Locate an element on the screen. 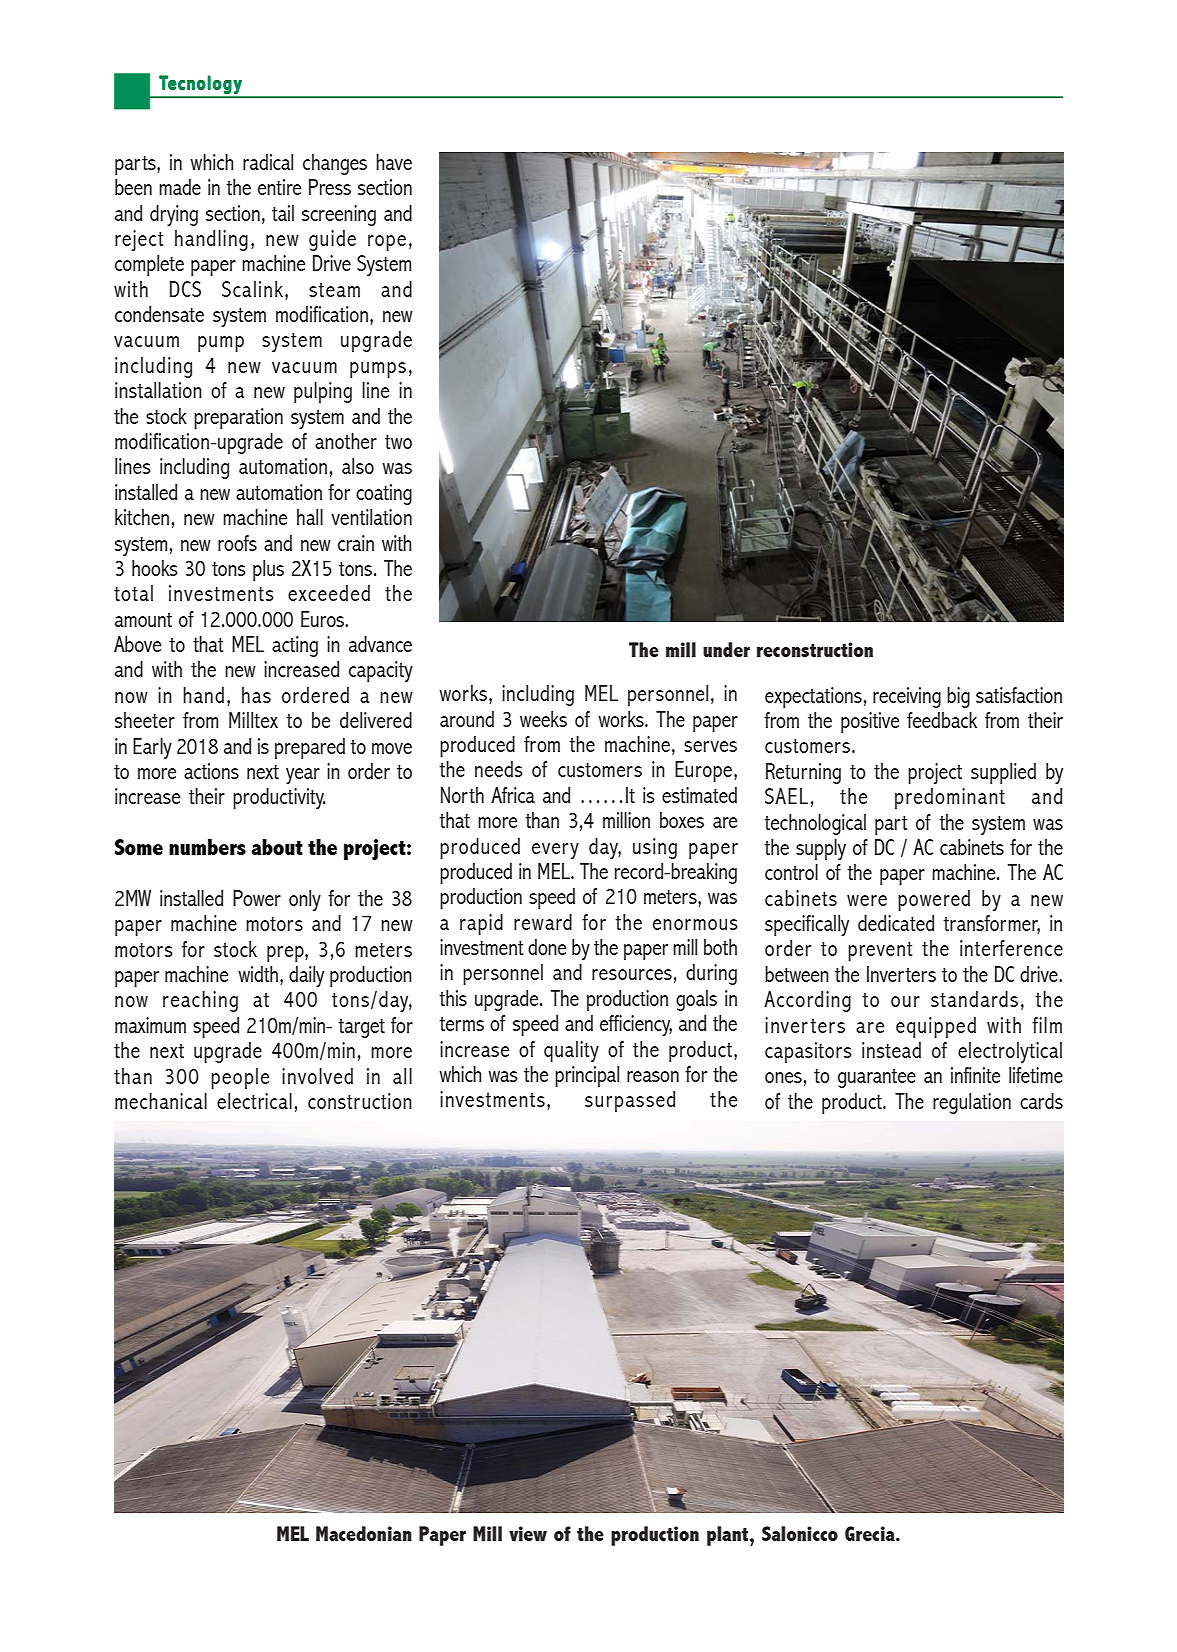  width is located at coordinates (258, 974).
